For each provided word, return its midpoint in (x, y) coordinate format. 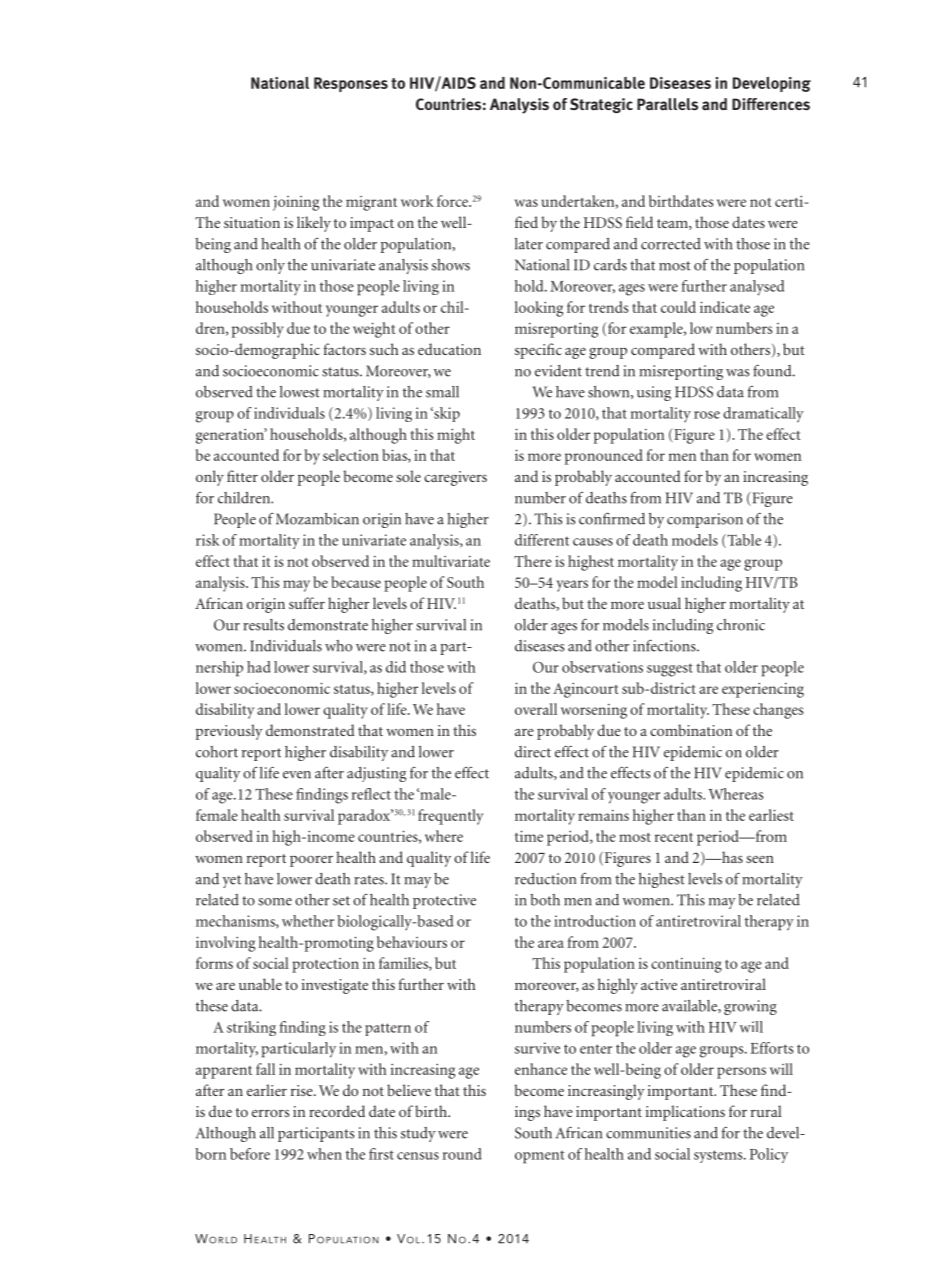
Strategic (601, 105)
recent (674, 837)
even (297, 775)
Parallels (667, 104)
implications (685, 1113)
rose (707, 415)
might (456, 436)
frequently (450, 817)
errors (270, 1113)
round (462, 1154)
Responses (351, 84)
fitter (242, 476)
